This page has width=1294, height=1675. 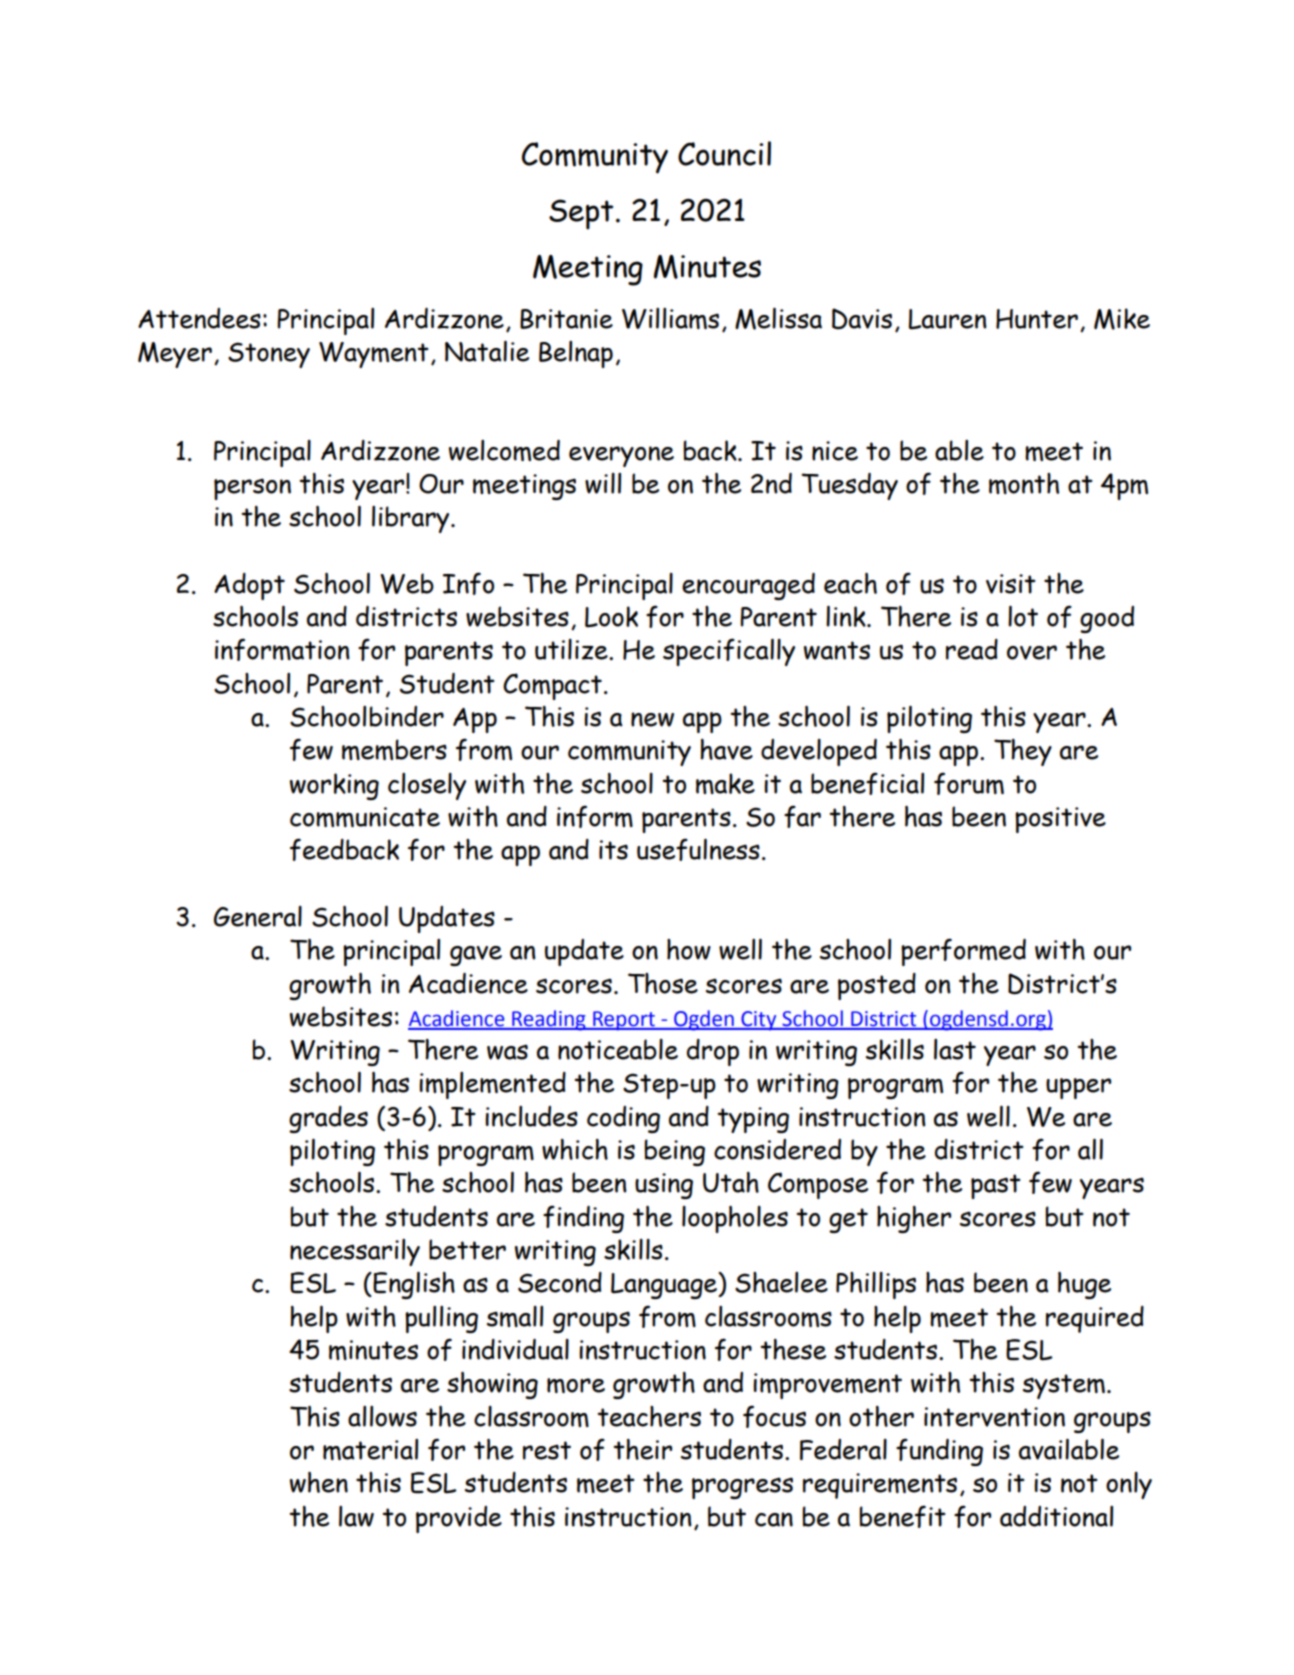 I want to click on Hunter, so click(x=1037, y=319).
